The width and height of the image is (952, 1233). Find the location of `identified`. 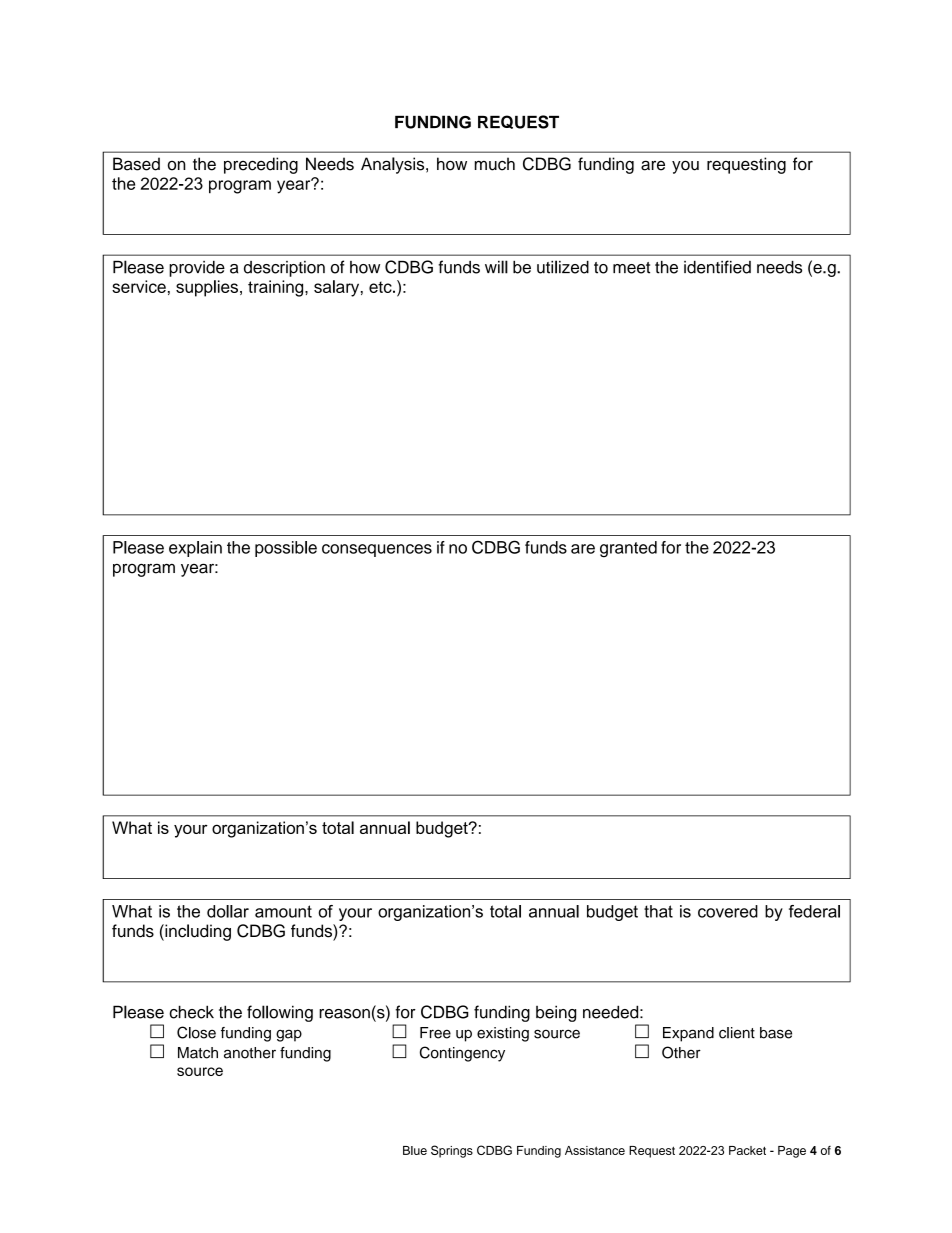

identified is located at coordinates (717, 267).
